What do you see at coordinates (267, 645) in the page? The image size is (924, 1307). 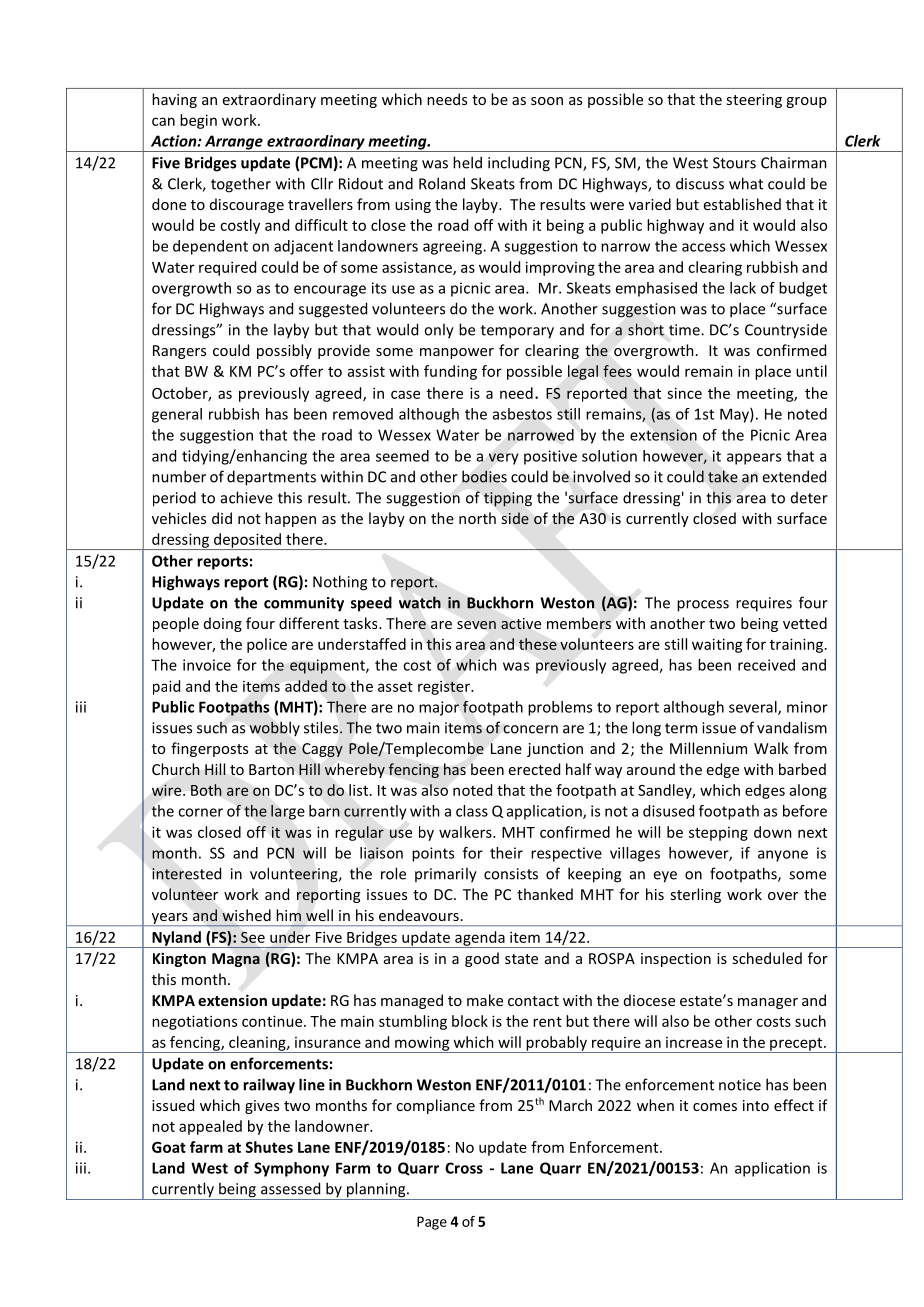 I see `police` at bounding box center [267, 645].
